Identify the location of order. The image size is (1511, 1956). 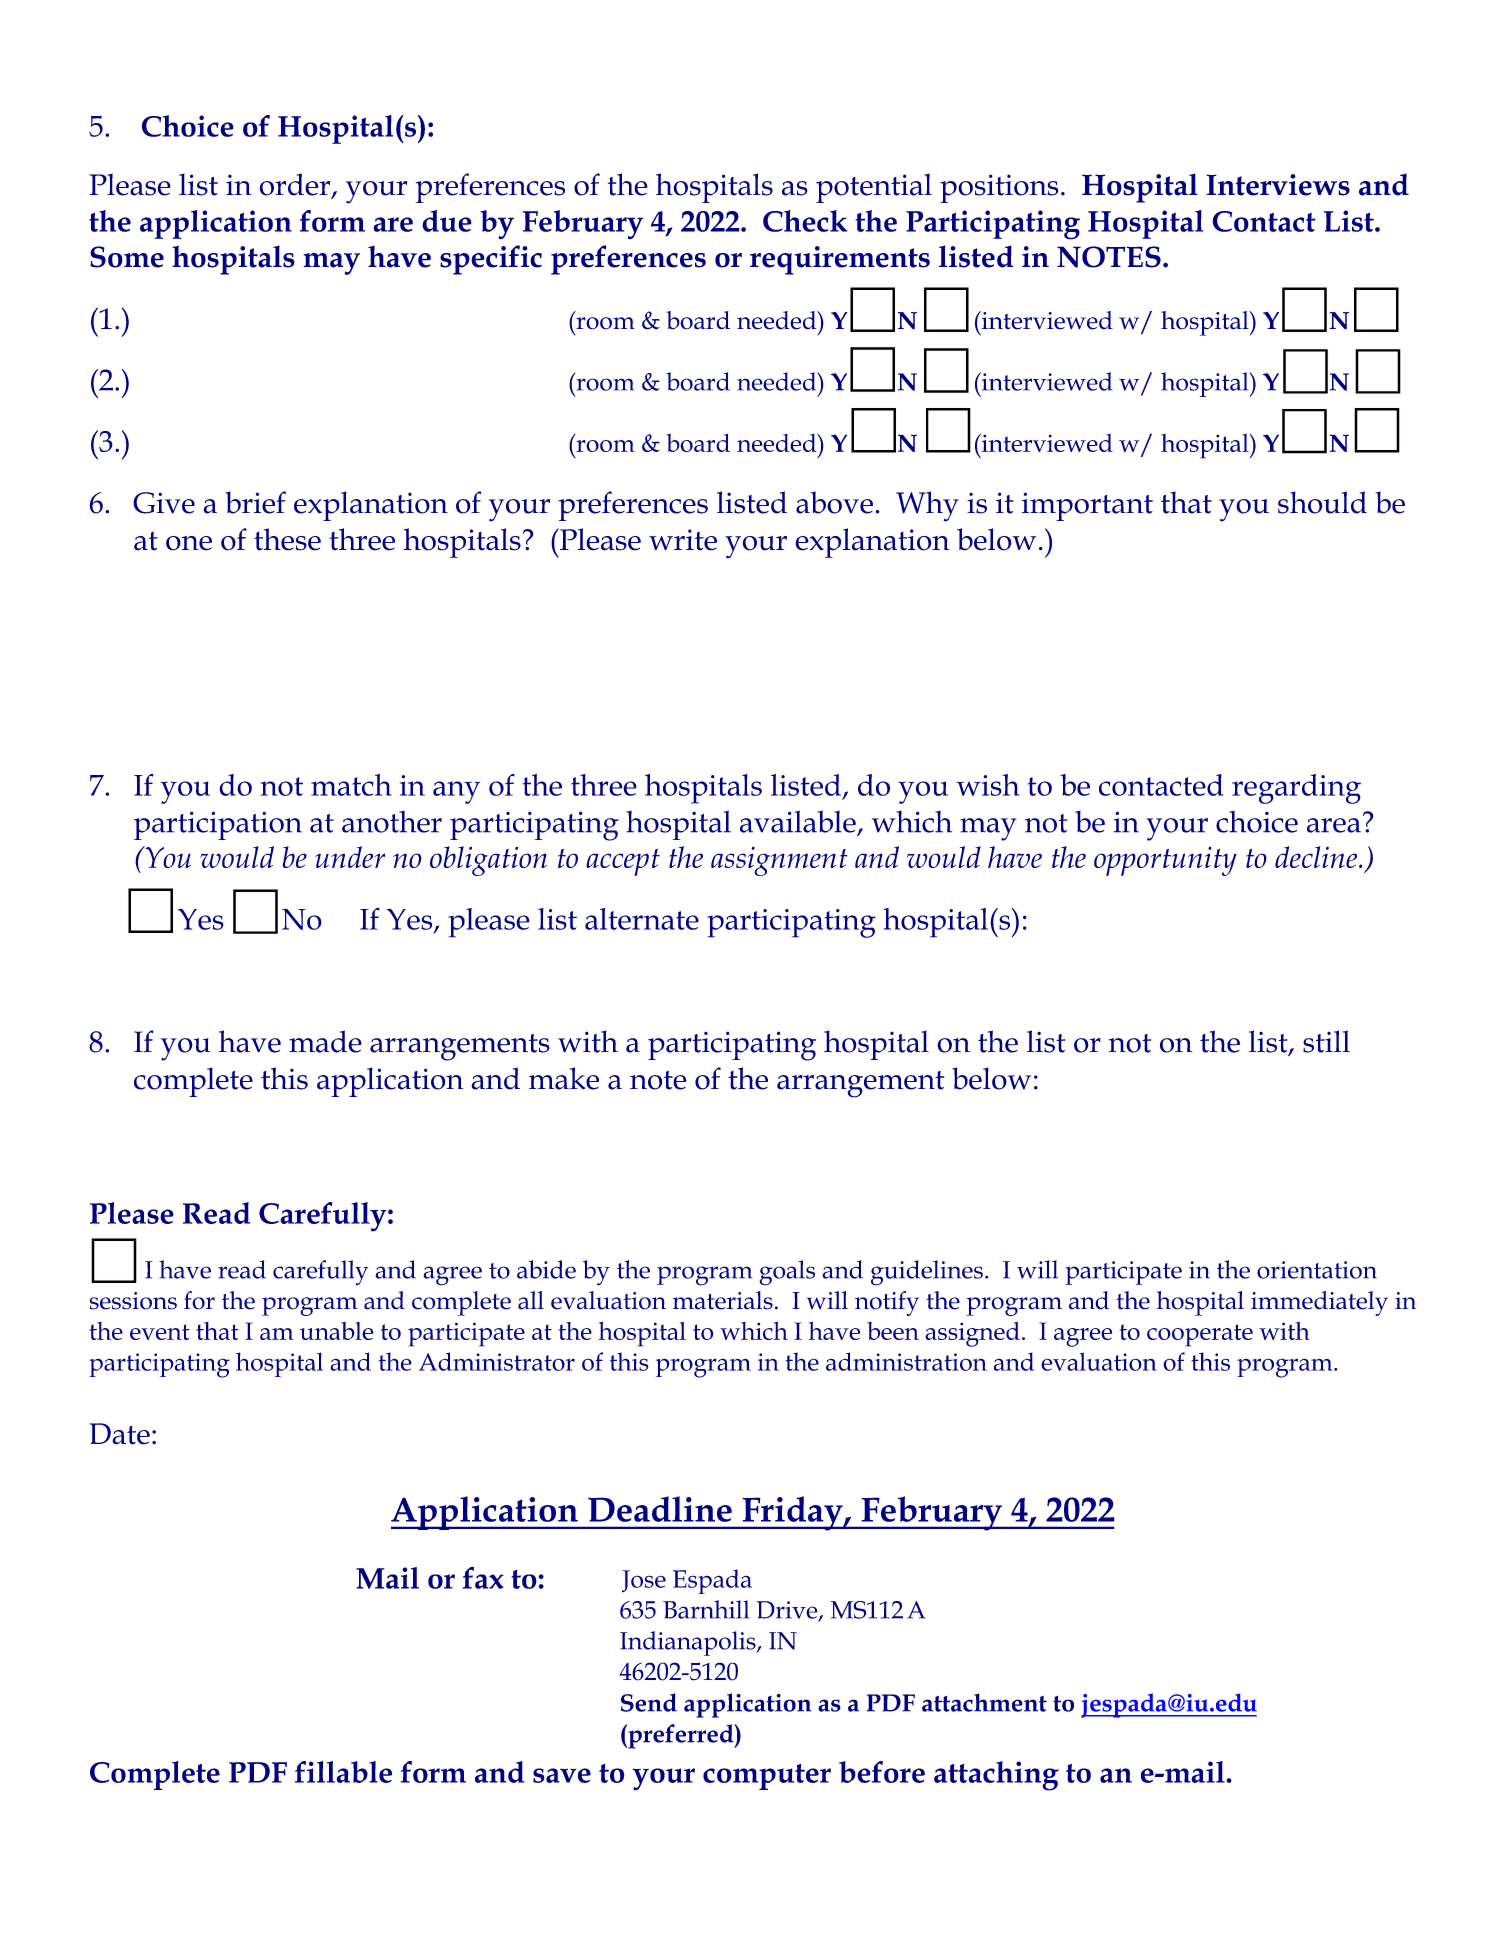
(296, 185).
